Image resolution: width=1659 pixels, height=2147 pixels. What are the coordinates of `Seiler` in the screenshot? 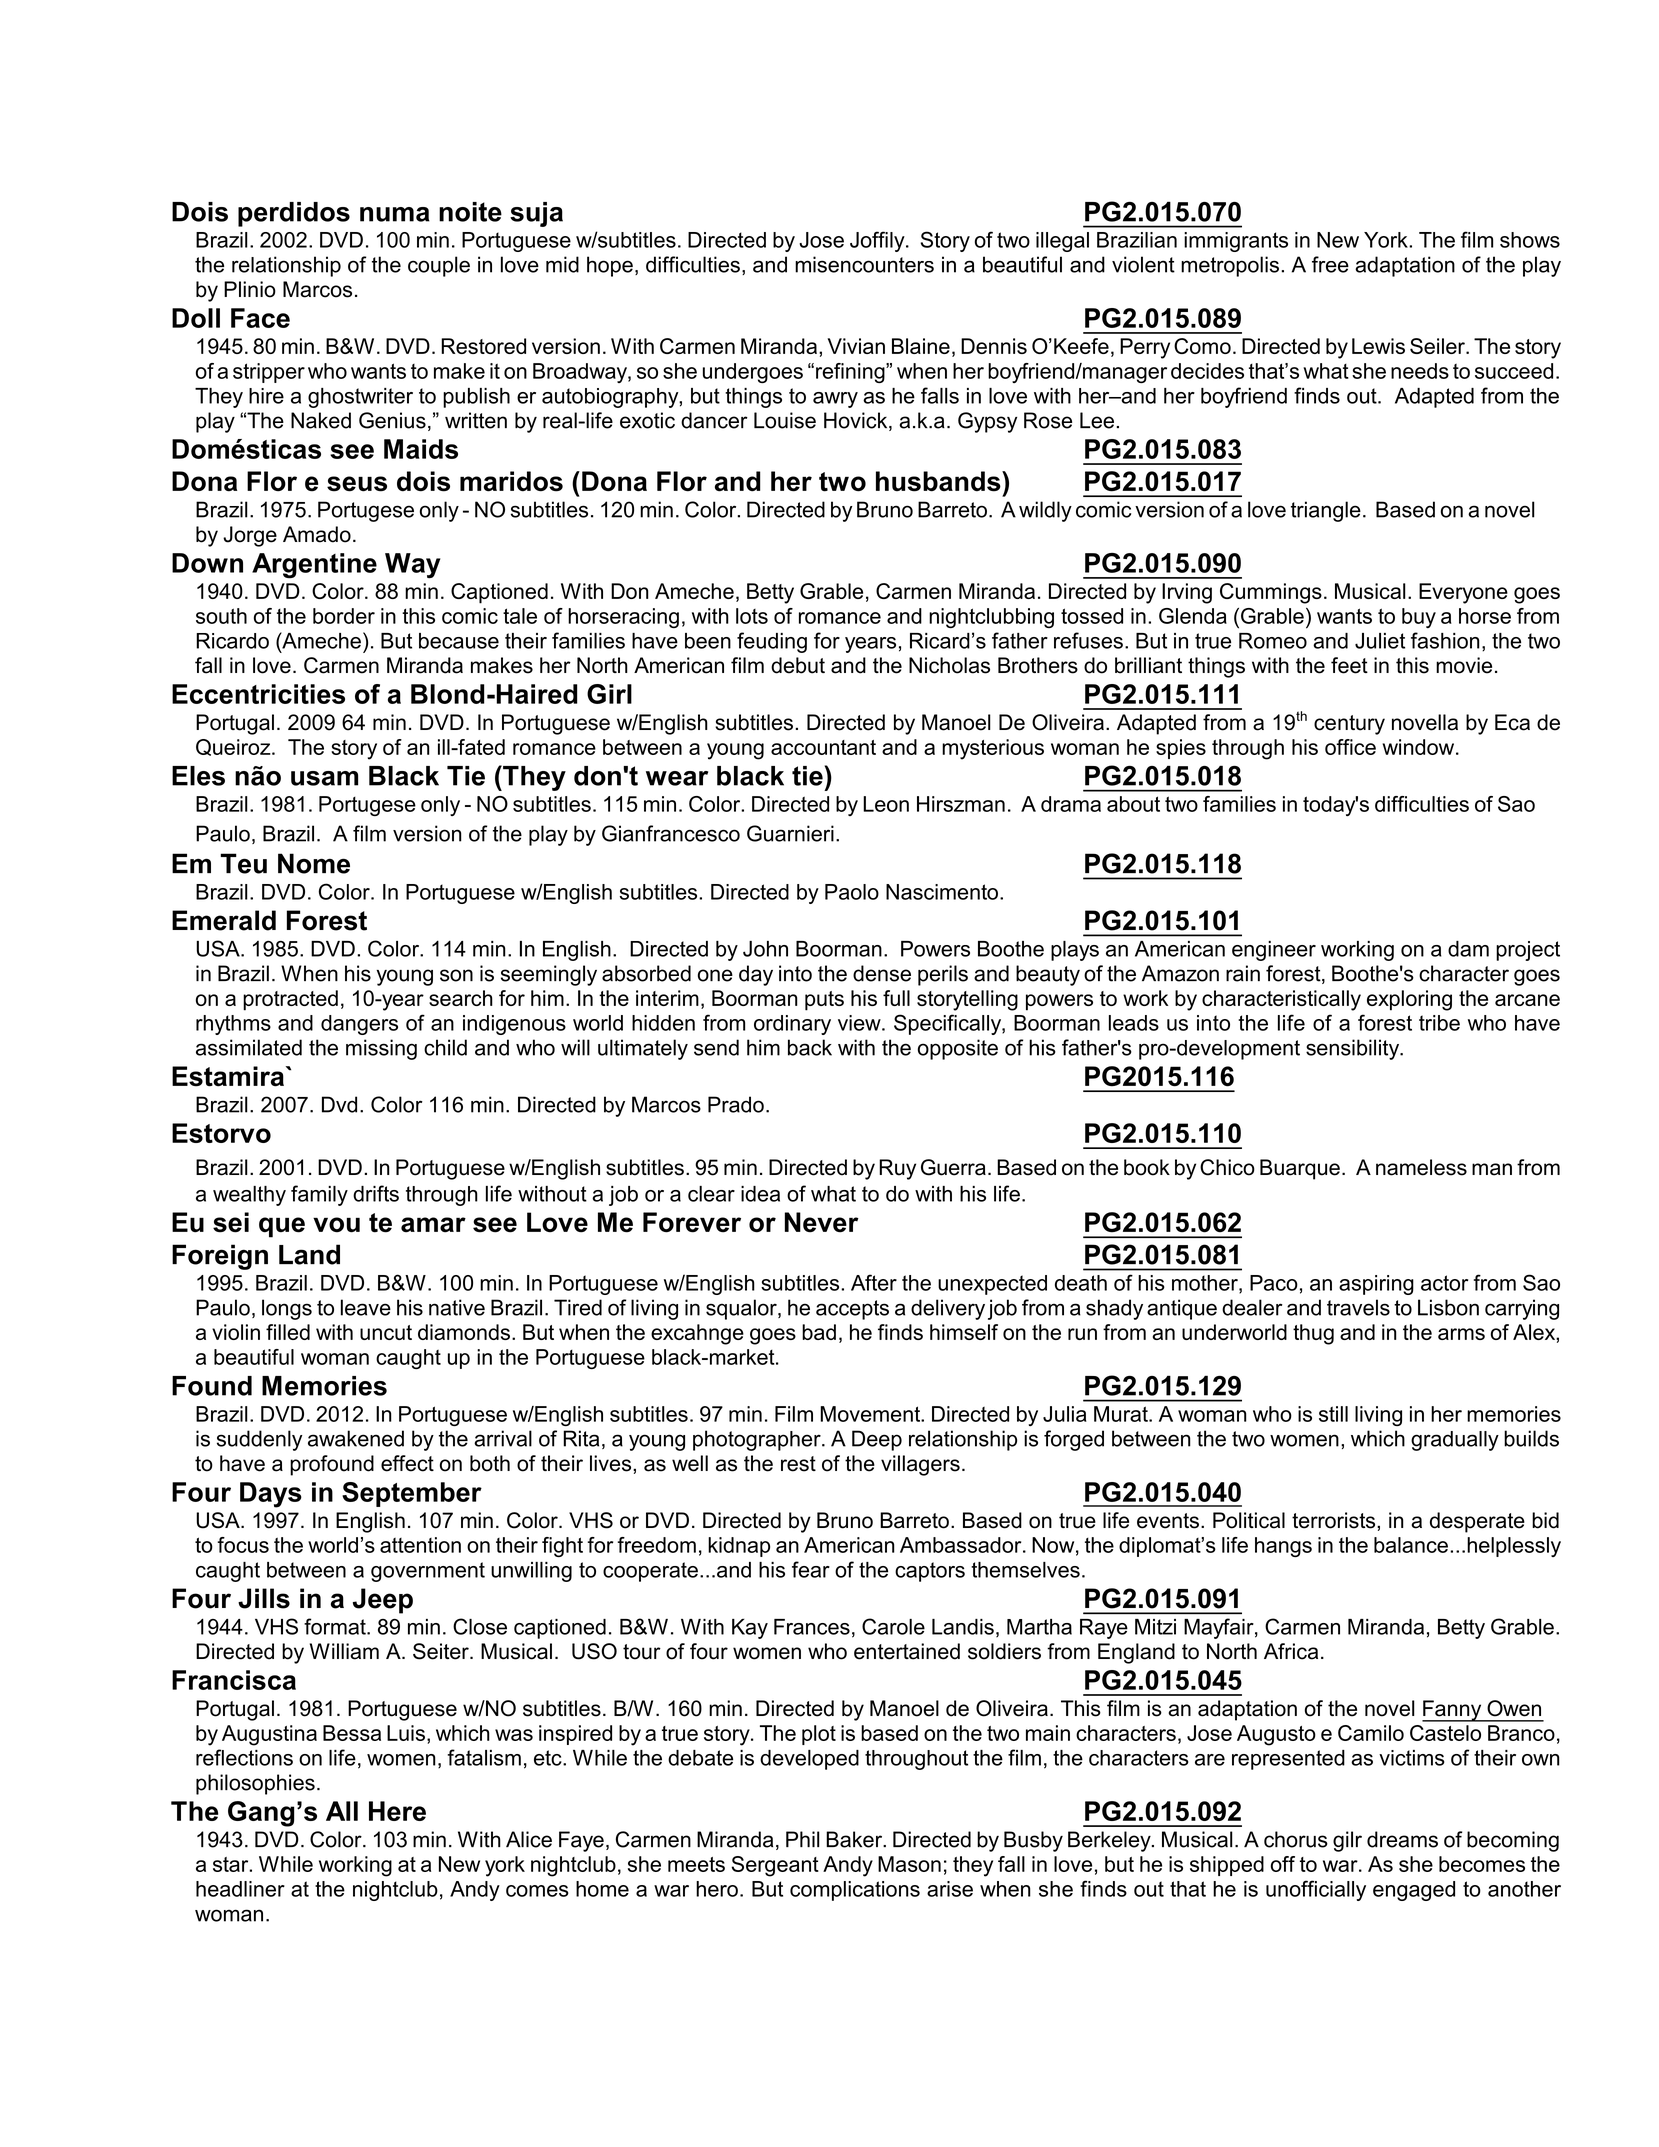 It's located at (1438, 346).
